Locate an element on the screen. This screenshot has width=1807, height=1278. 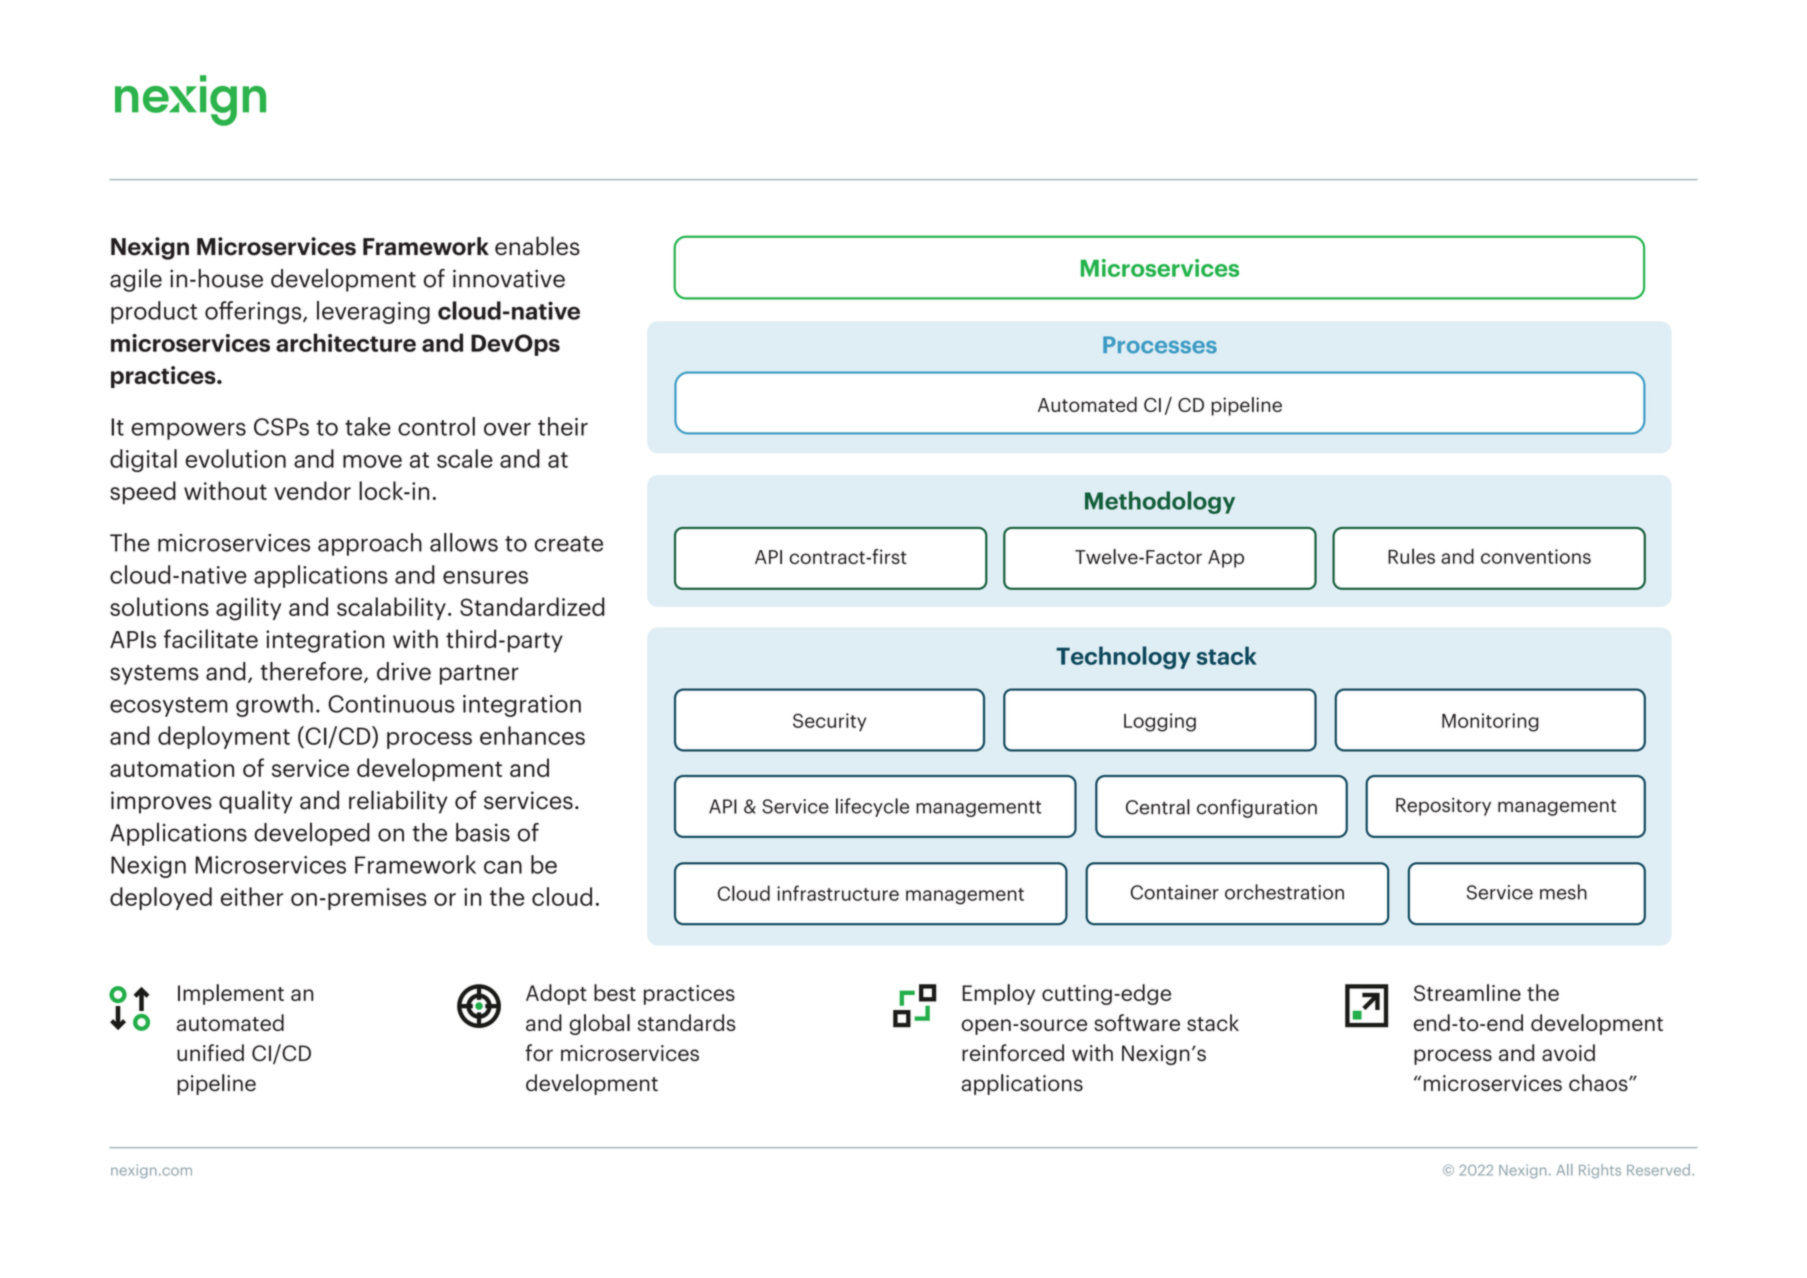
enables is located at coordinates (537, 246).
